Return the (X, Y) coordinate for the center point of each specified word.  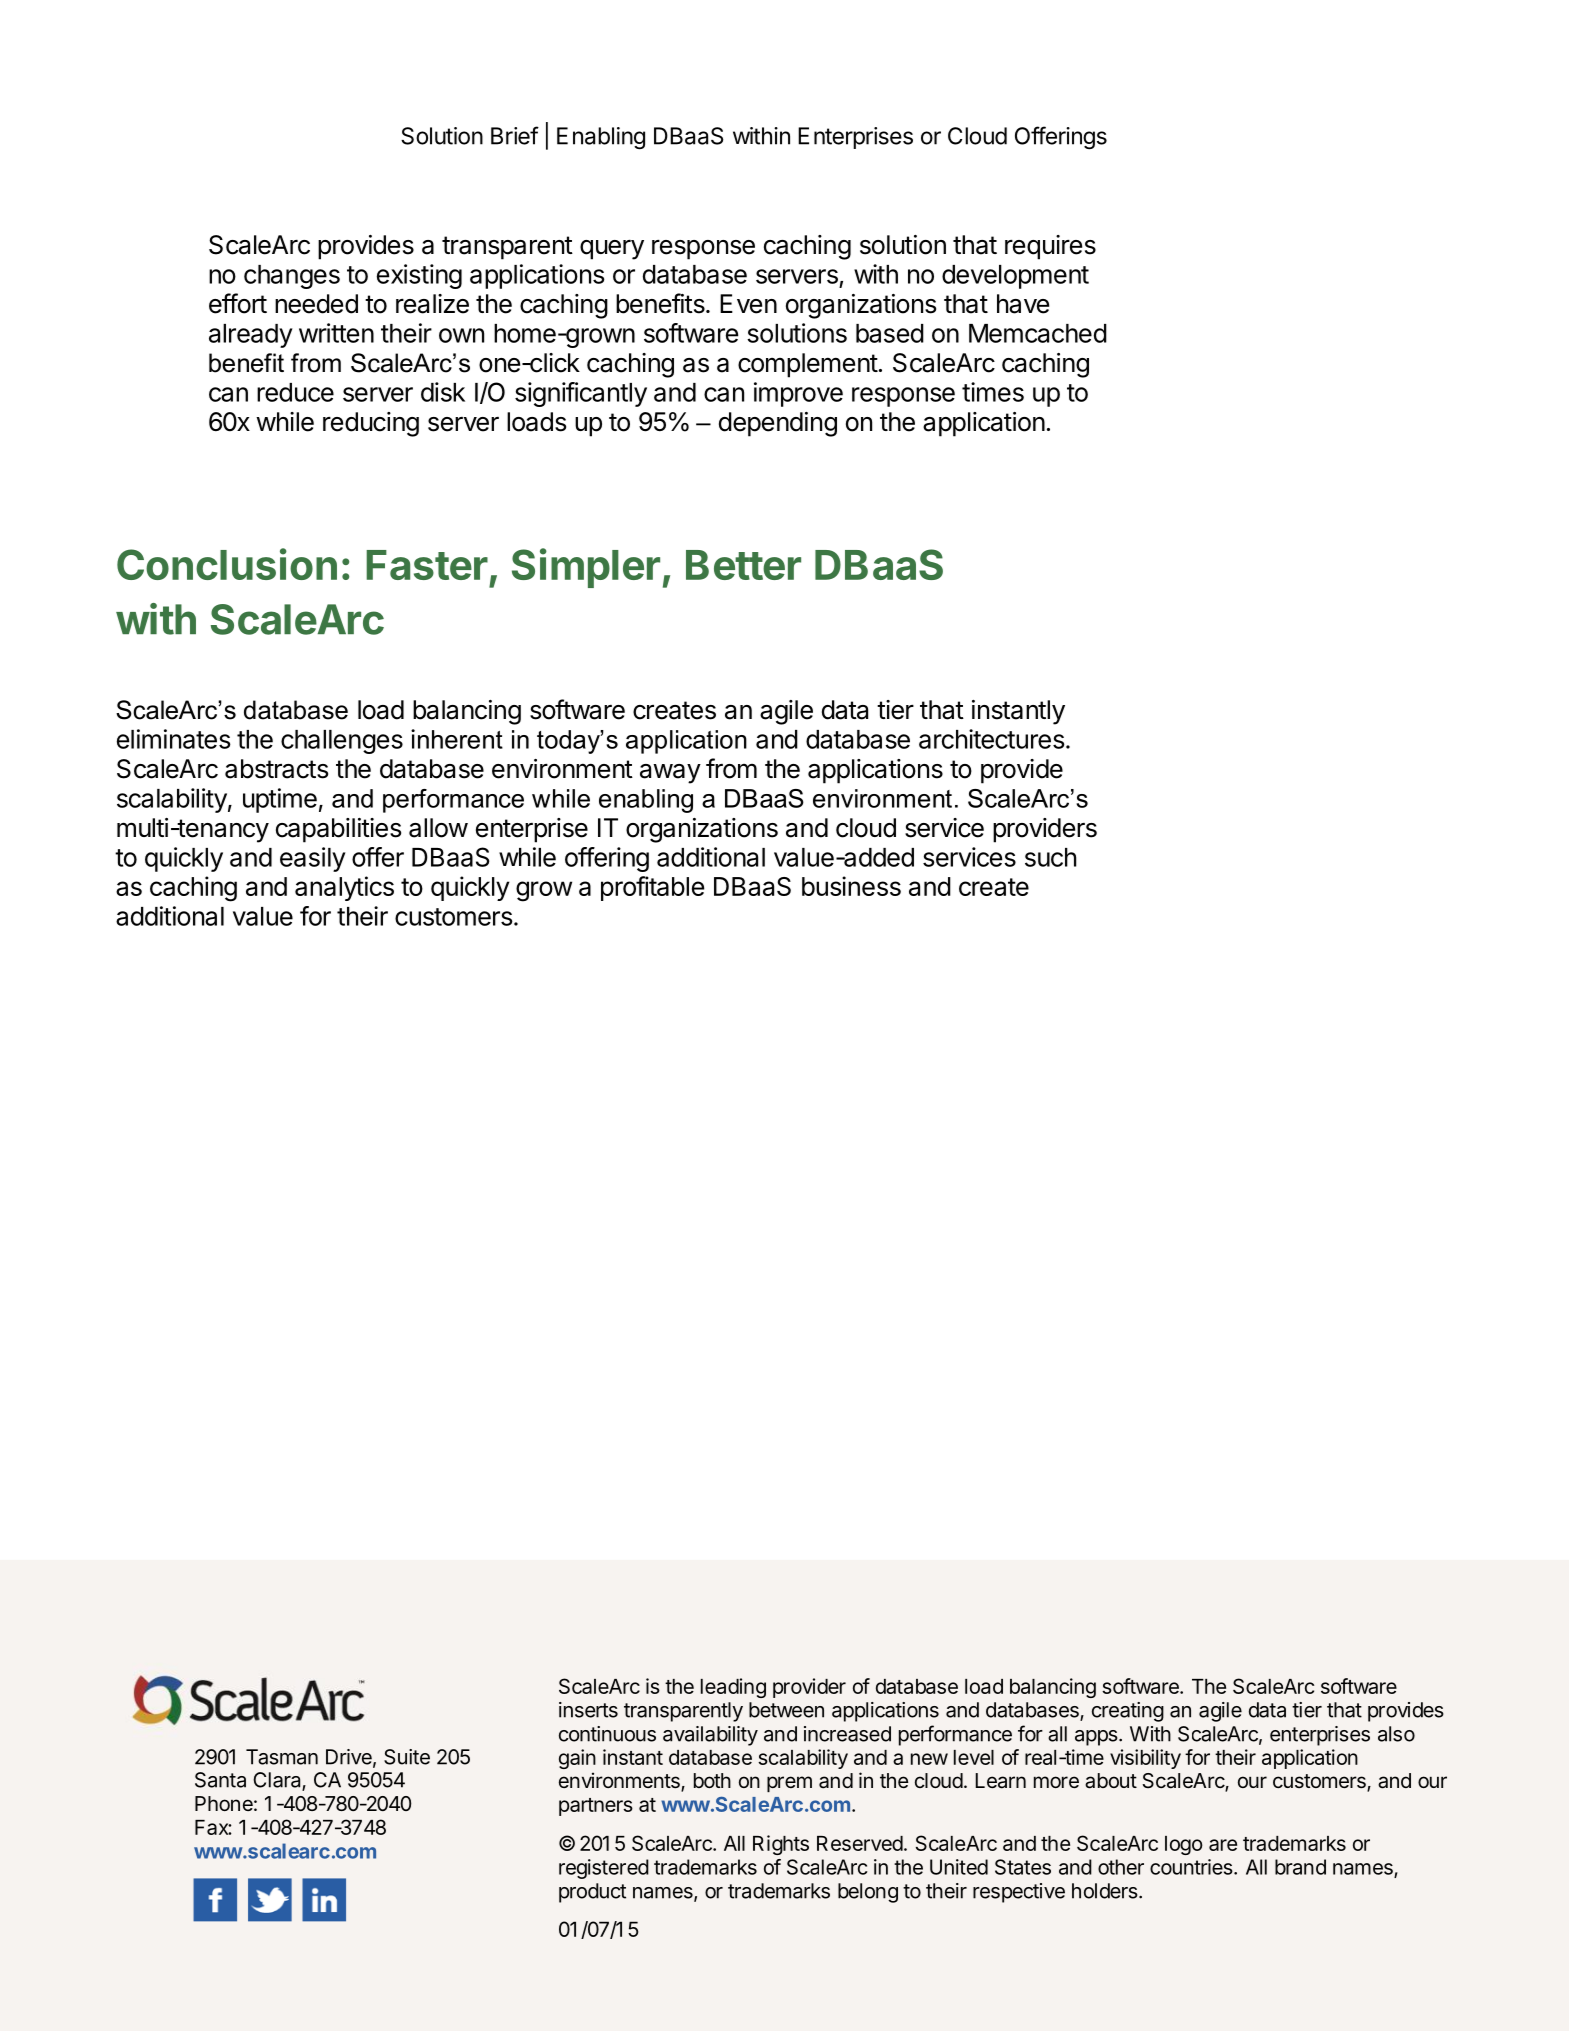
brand (1300, 1867)
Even (748, 304)
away (670, 774)
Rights (781, 1845)
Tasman (282, 1757)
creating (1128, 1712)
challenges (342, 742)
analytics (344, 888)
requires (1050, 247)
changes (292, 277)
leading (733, 1688)
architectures (992, 739)
